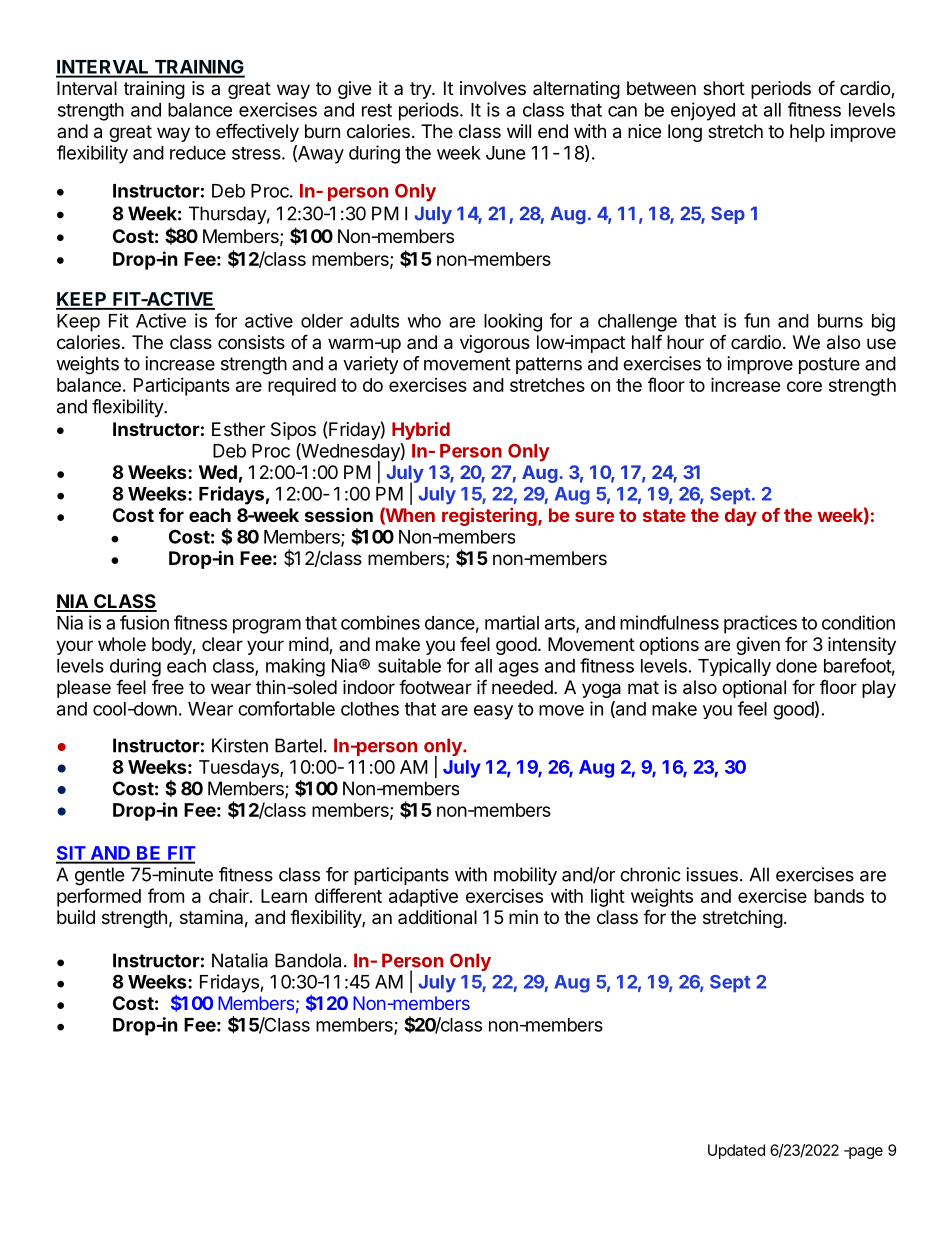  I want to click on martial, so click(512, 622).
